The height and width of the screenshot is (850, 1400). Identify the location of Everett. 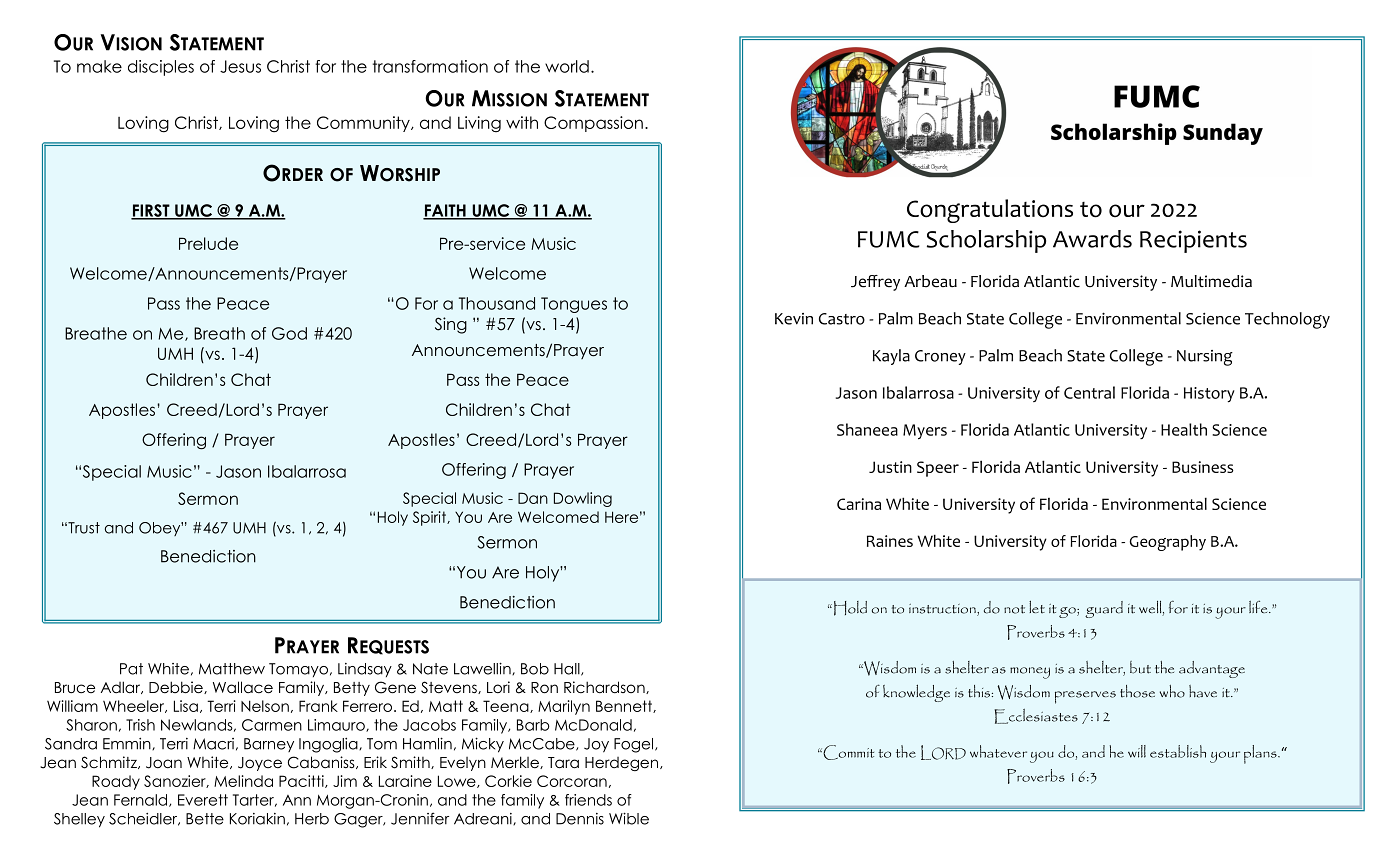
(203, 800).
